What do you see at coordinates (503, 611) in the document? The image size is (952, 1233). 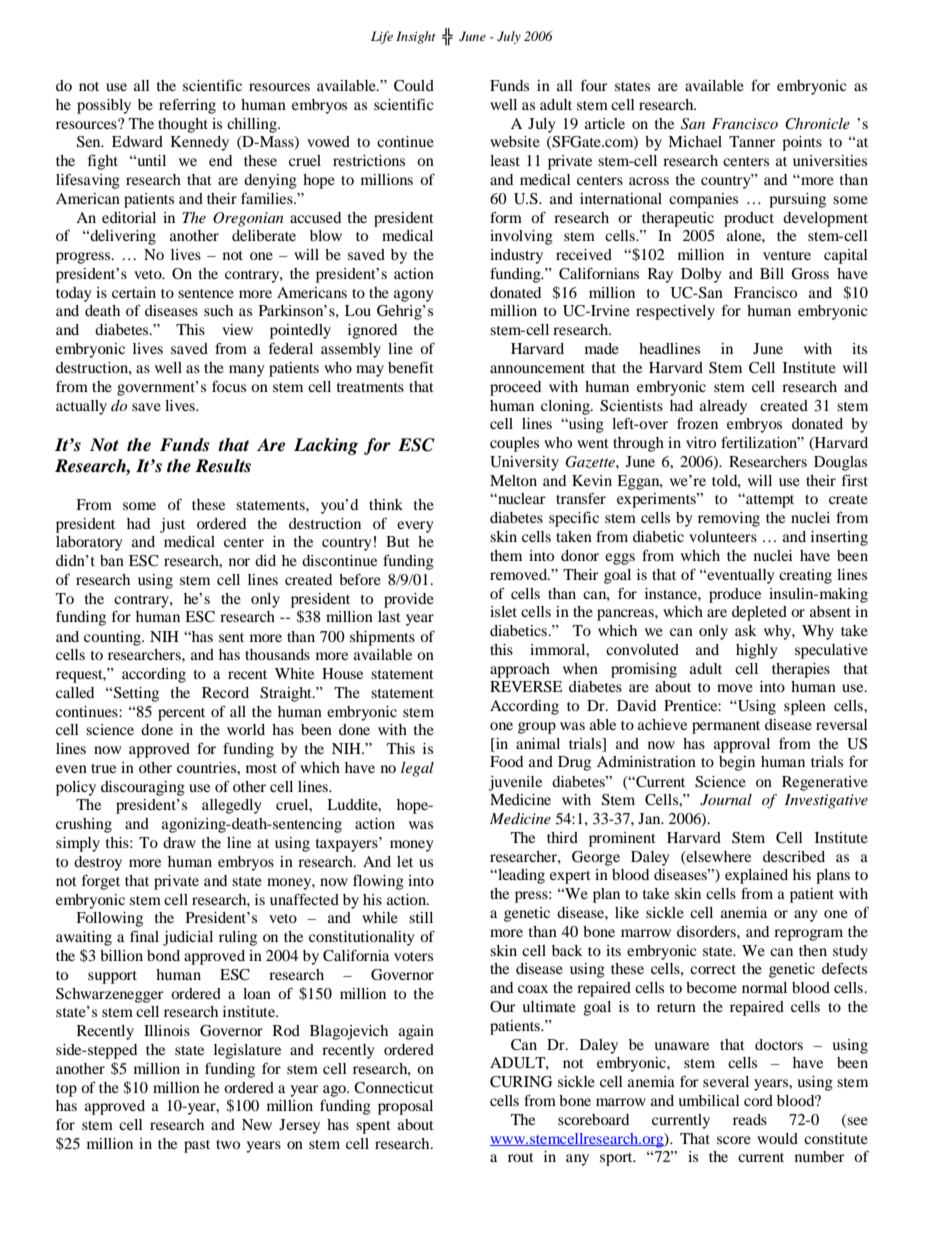 I see `islet` at bounding box center [503, 611].
